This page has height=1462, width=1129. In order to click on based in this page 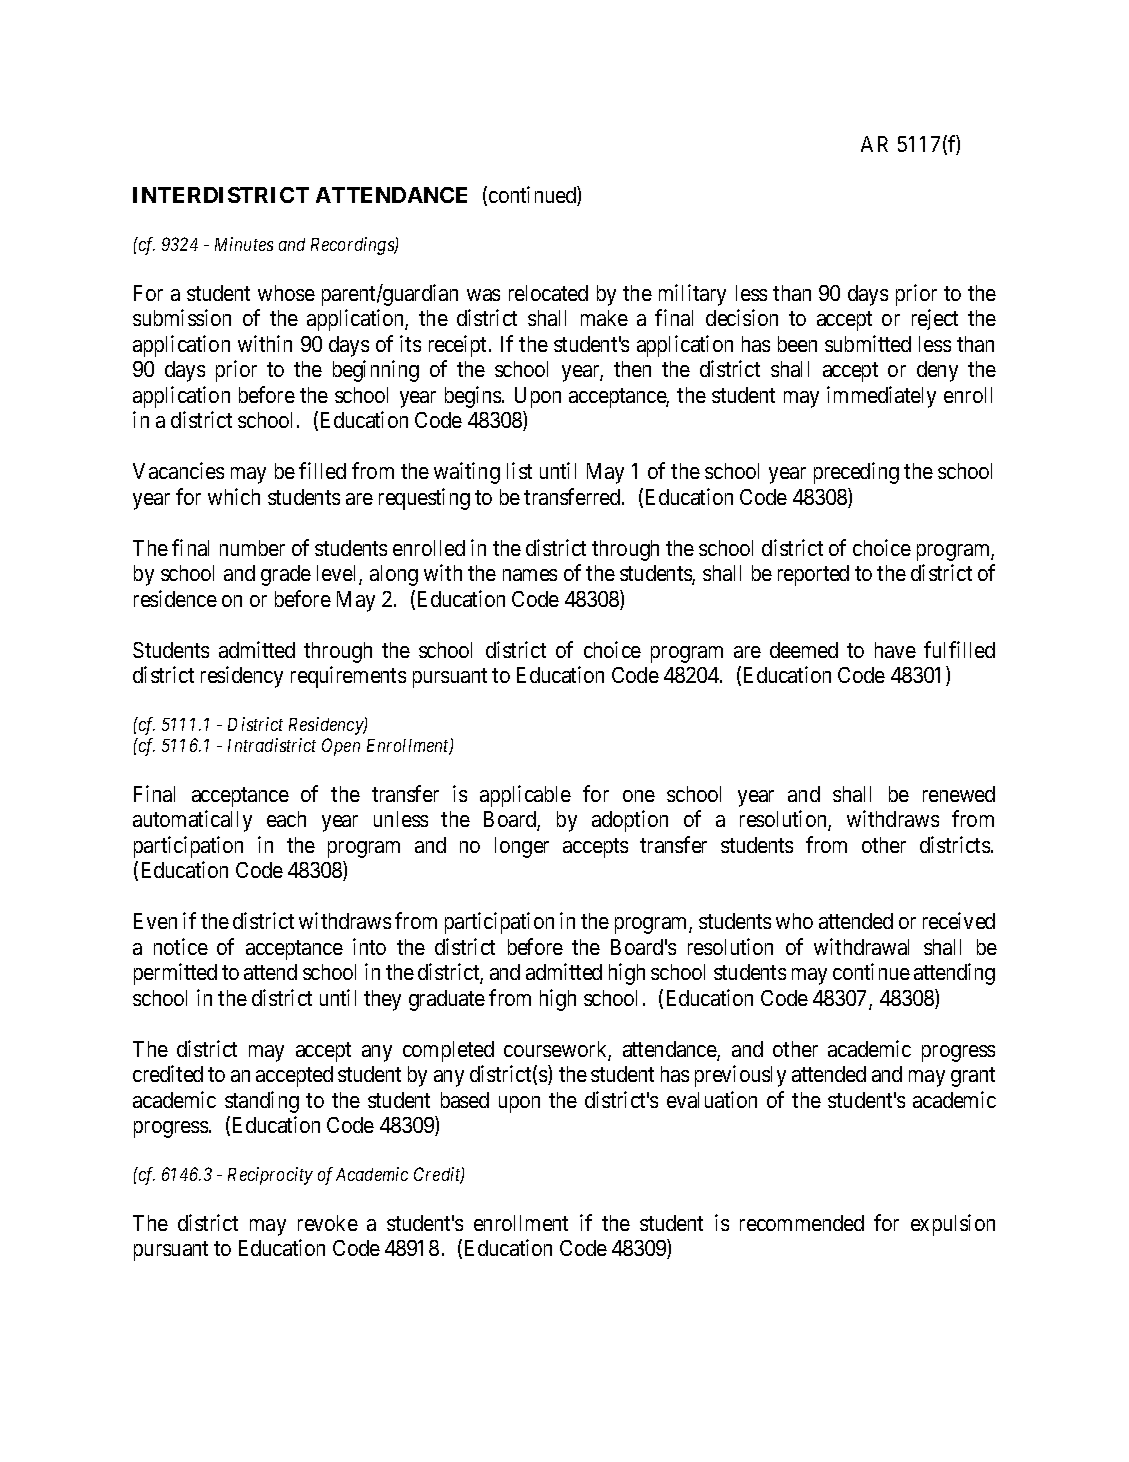, I will do `click(465, 1100)`.
